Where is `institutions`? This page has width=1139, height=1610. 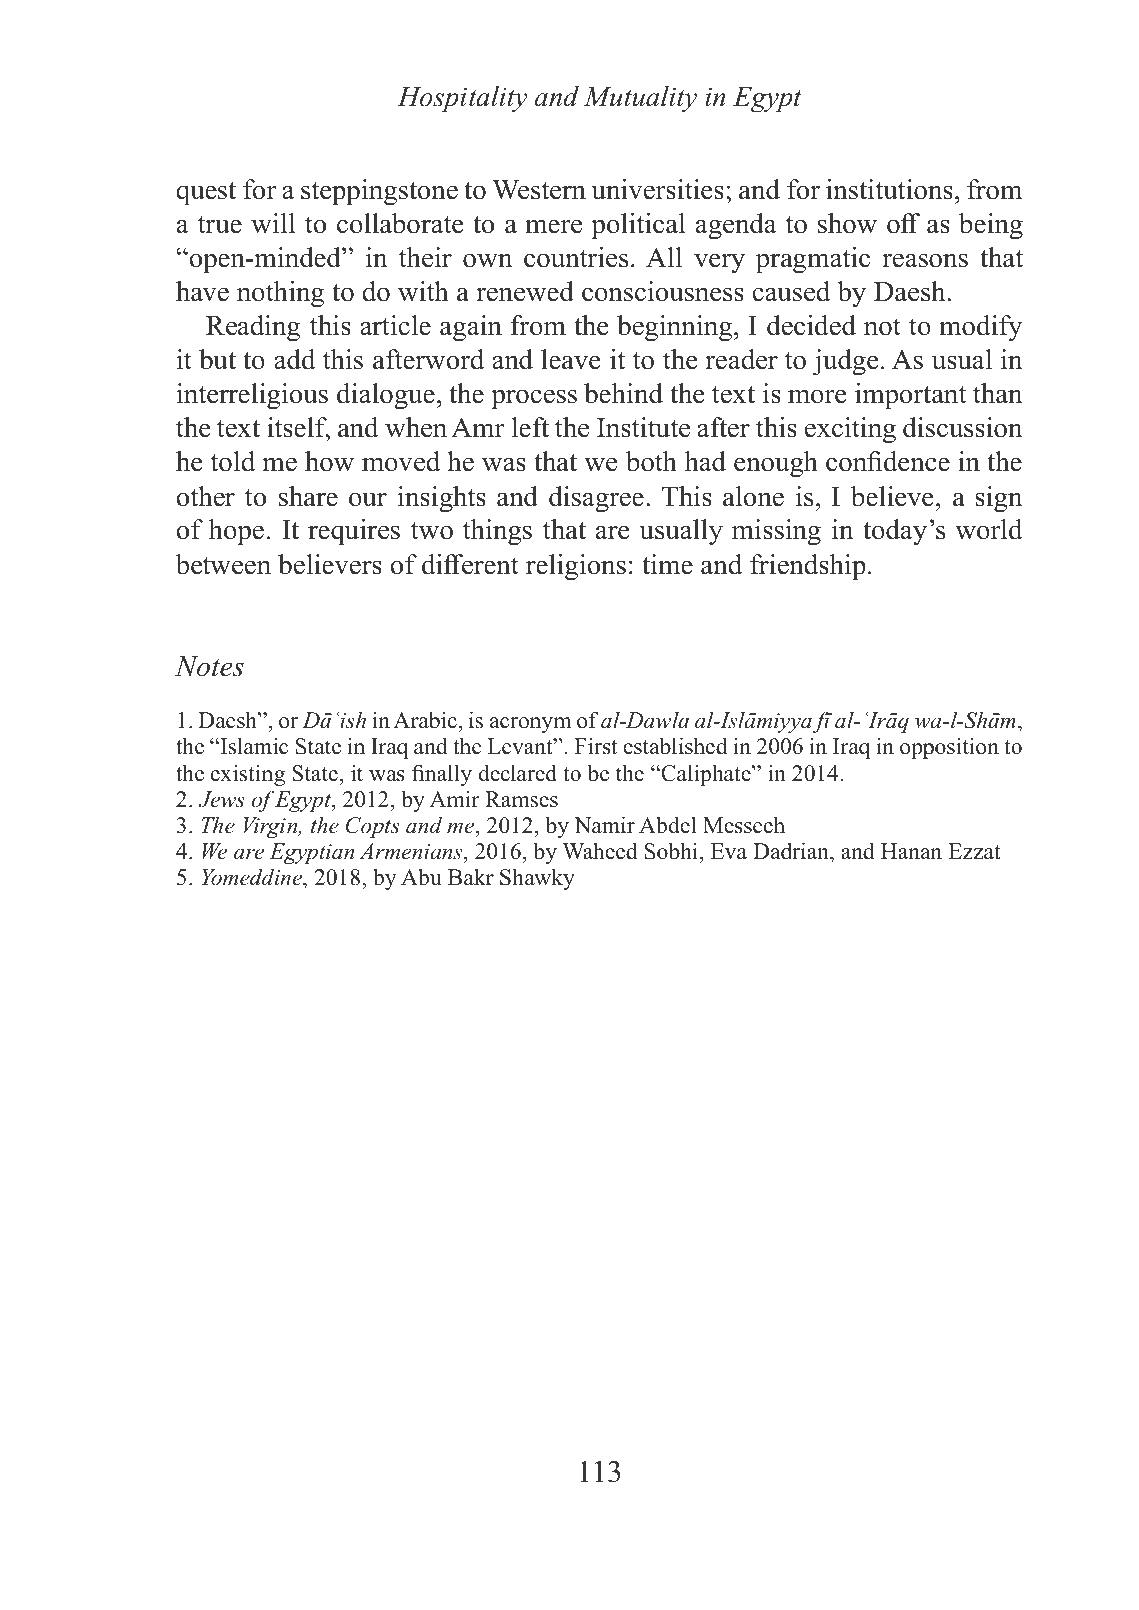
institutions is located at coordinates (889, 189).
